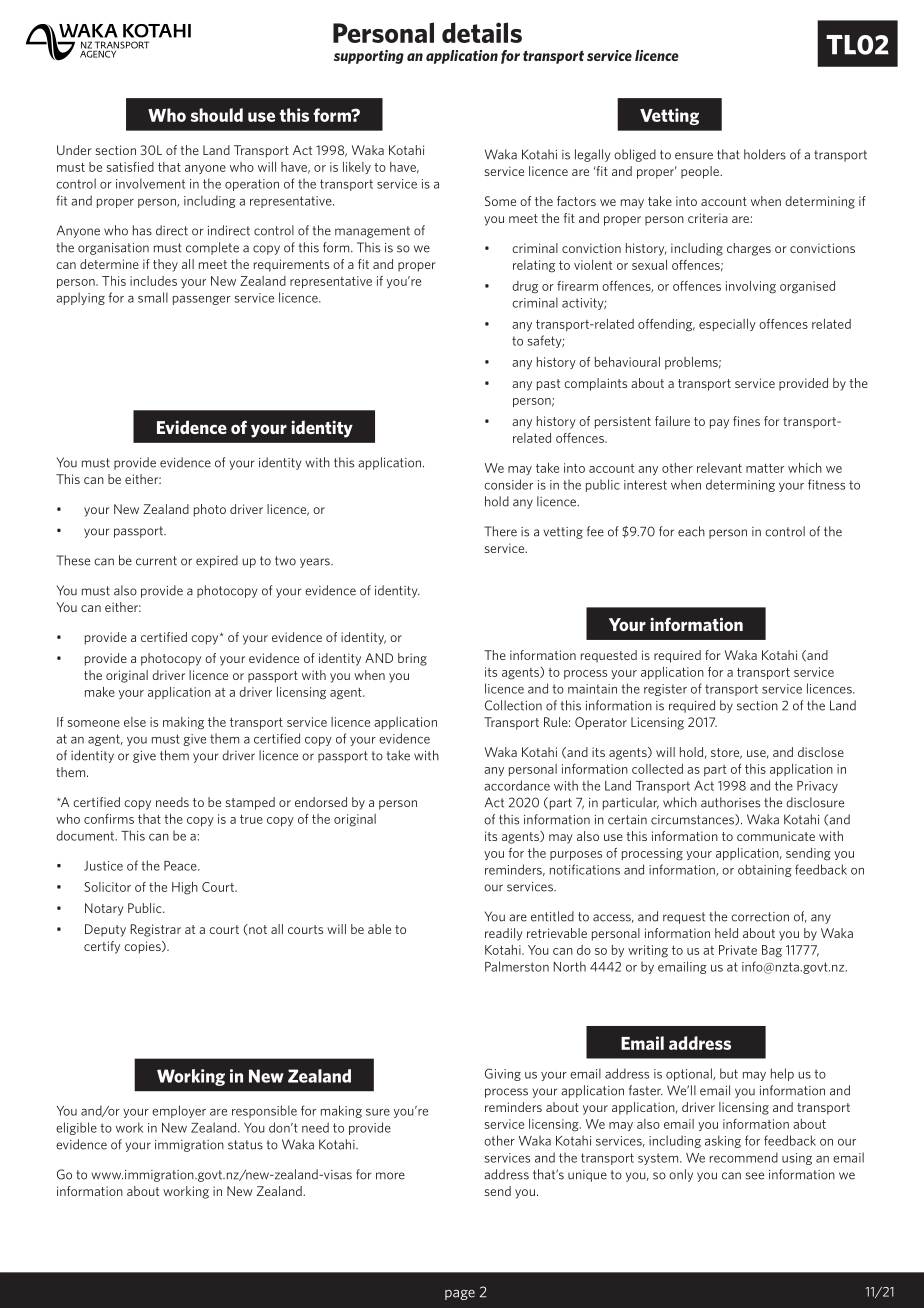 The width and height of the page is (924, 1308). What do you see at coordinates (765, 870) in the page?
I see `obtaining` at bounding box center [765, 870].
